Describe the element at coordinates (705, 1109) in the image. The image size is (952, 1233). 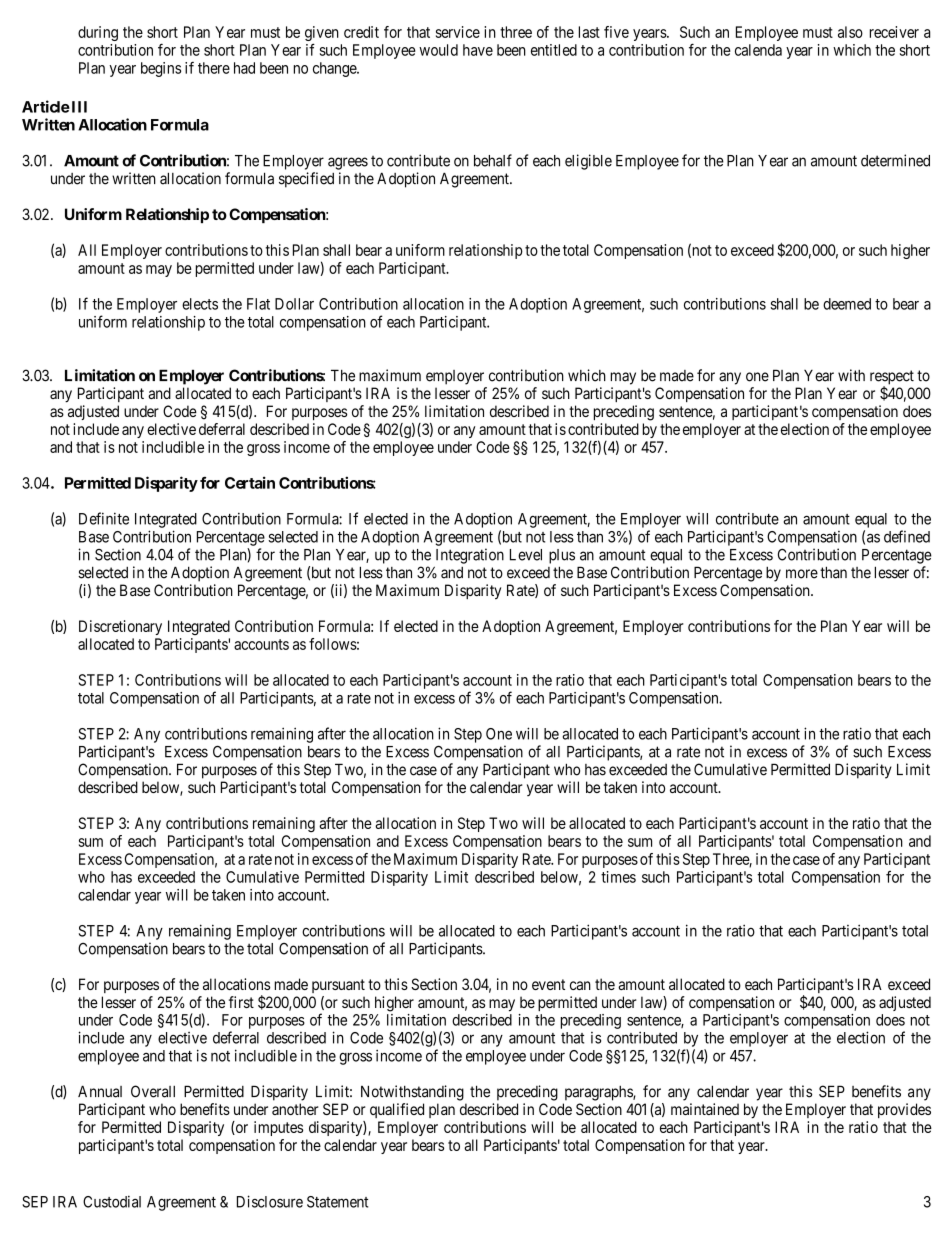
I see `maintained` at that location.
